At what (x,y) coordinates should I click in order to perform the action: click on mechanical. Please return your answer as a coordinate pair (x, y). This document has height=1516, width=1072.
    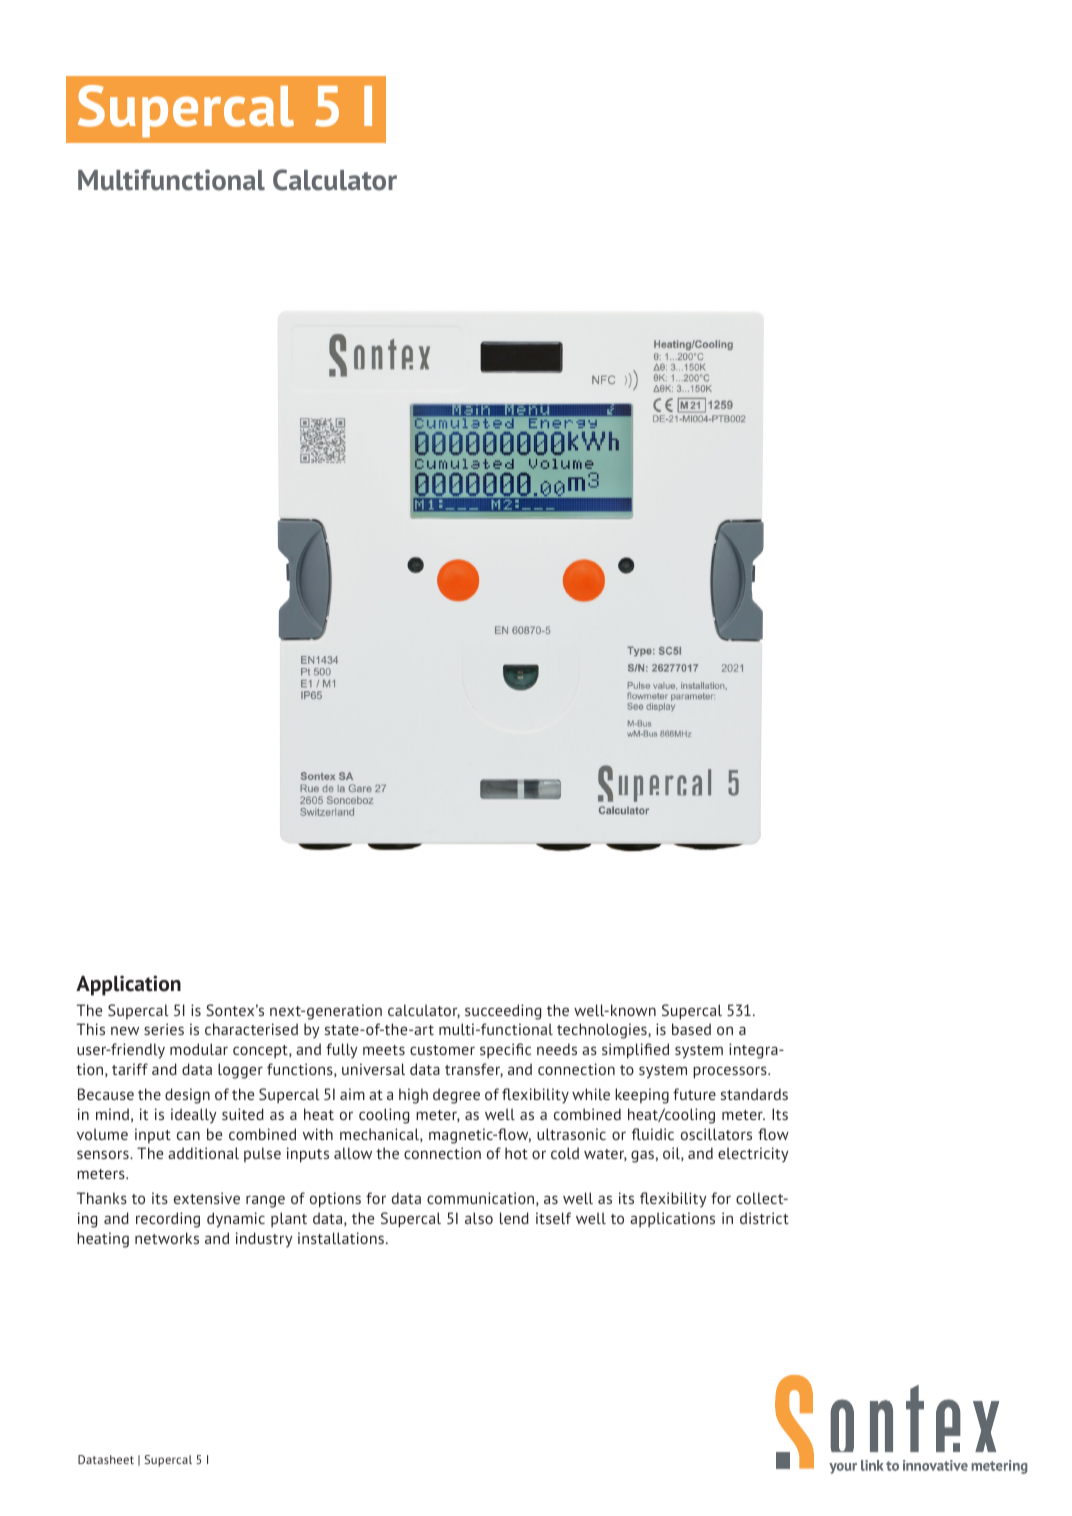
    Looking at the image, I should click on (380, 1135).
